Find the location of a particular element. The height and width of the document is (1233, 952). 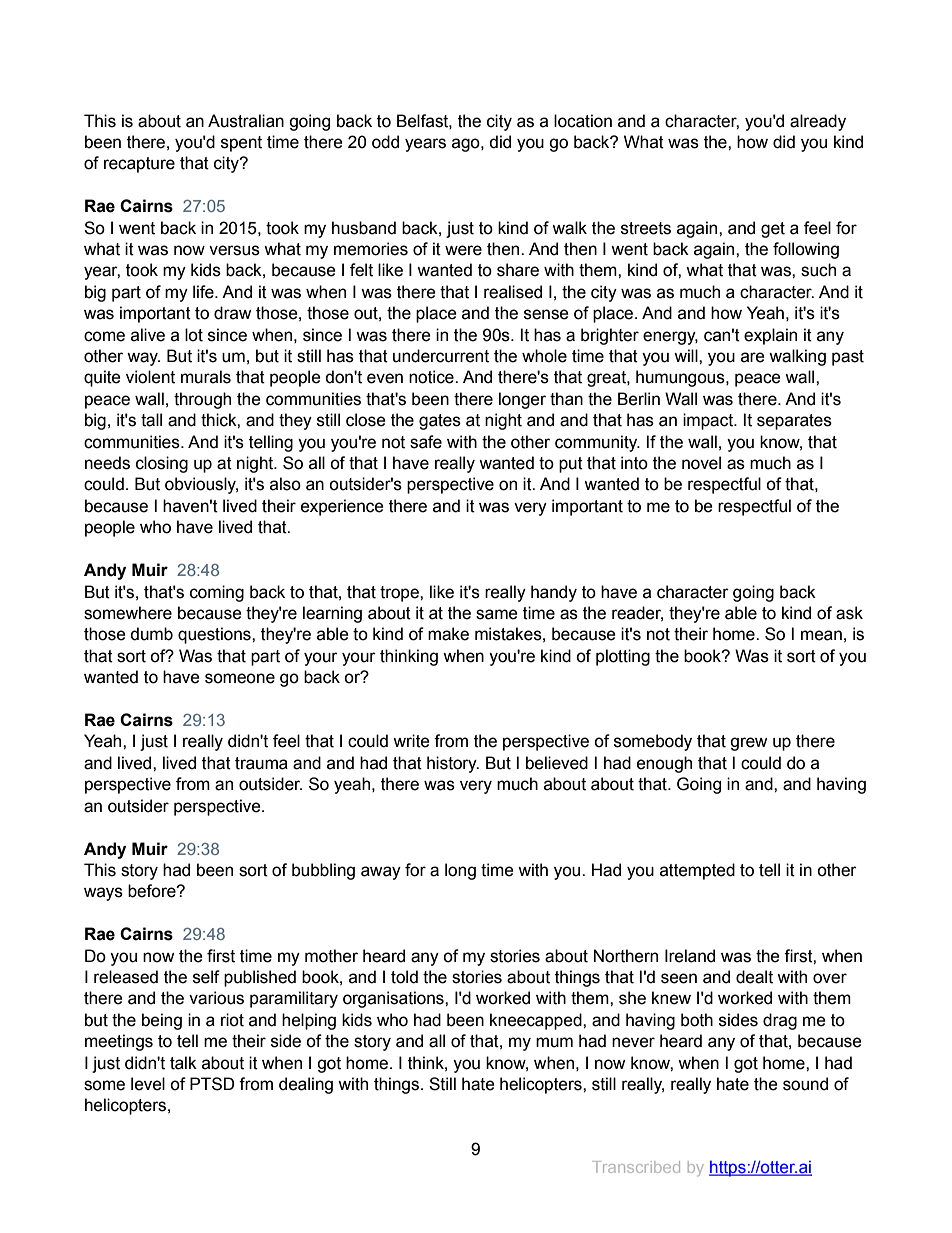

already is located at coordinates (818, 122).
